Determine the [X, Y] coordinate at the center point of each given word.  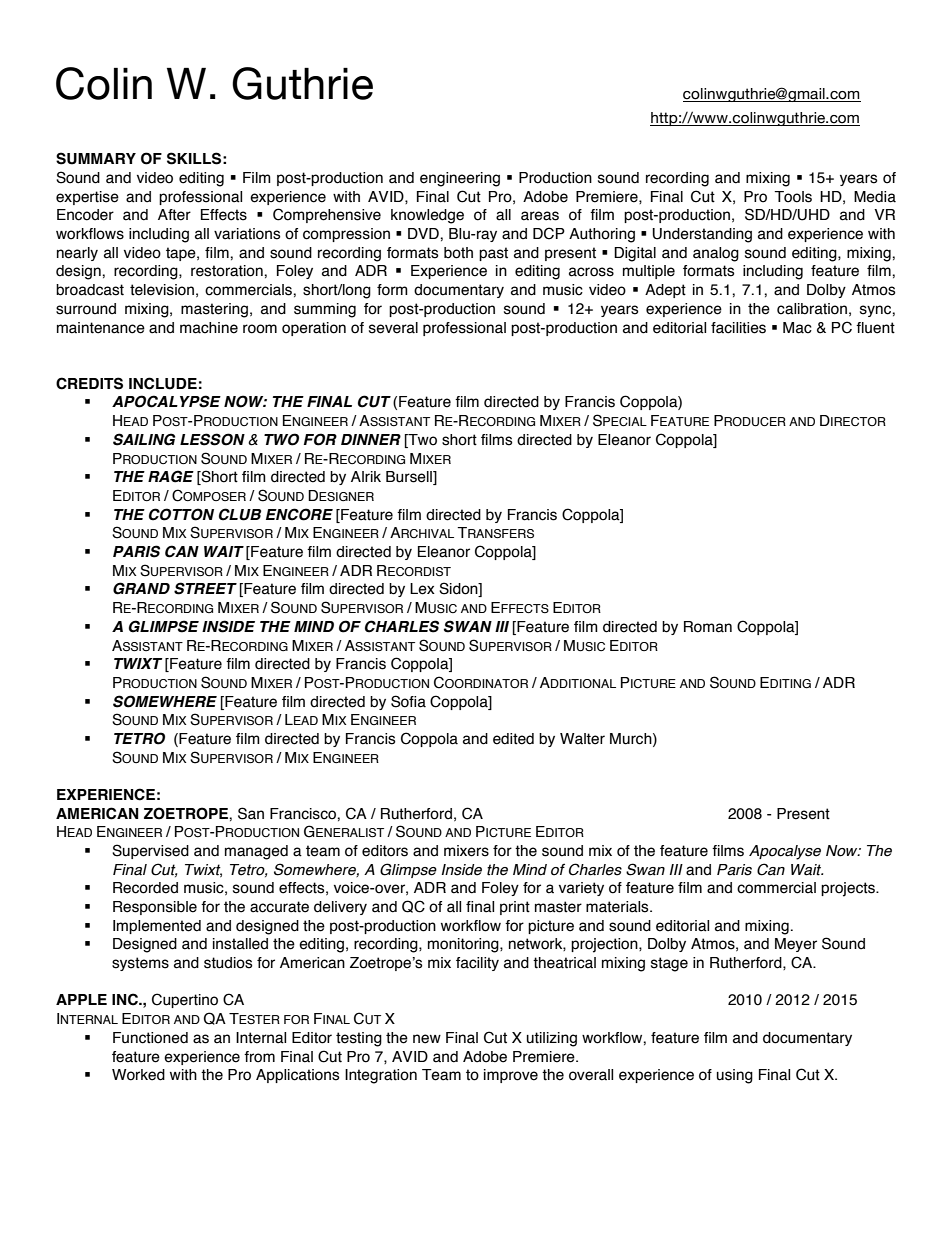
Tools [793, 197]
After [174, 215]
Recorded [145, 888]
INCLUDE [163, 383]
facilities [738, 328]
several [393, 328]
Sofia [408, 701]
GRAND [141, 588]
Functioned [150, 1038]
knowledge [427, 216]
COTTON [181, 514]
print [515, 908]
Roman [708, 627]
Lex [422, 589]
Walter [582, 739]
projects [849, 889]
